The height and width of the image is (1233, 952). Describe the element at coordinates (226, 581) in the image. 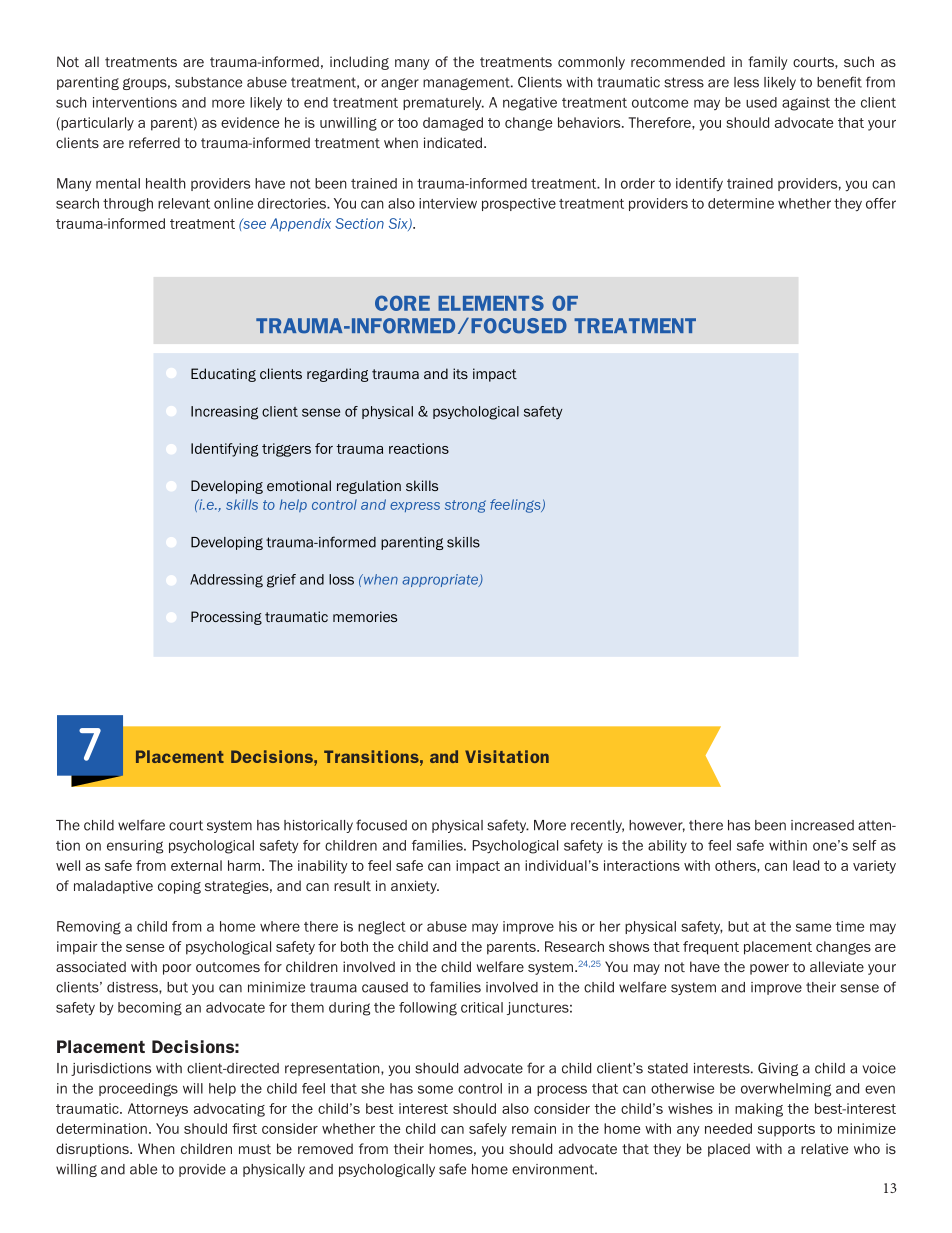

I see `Addressing` at that location.
